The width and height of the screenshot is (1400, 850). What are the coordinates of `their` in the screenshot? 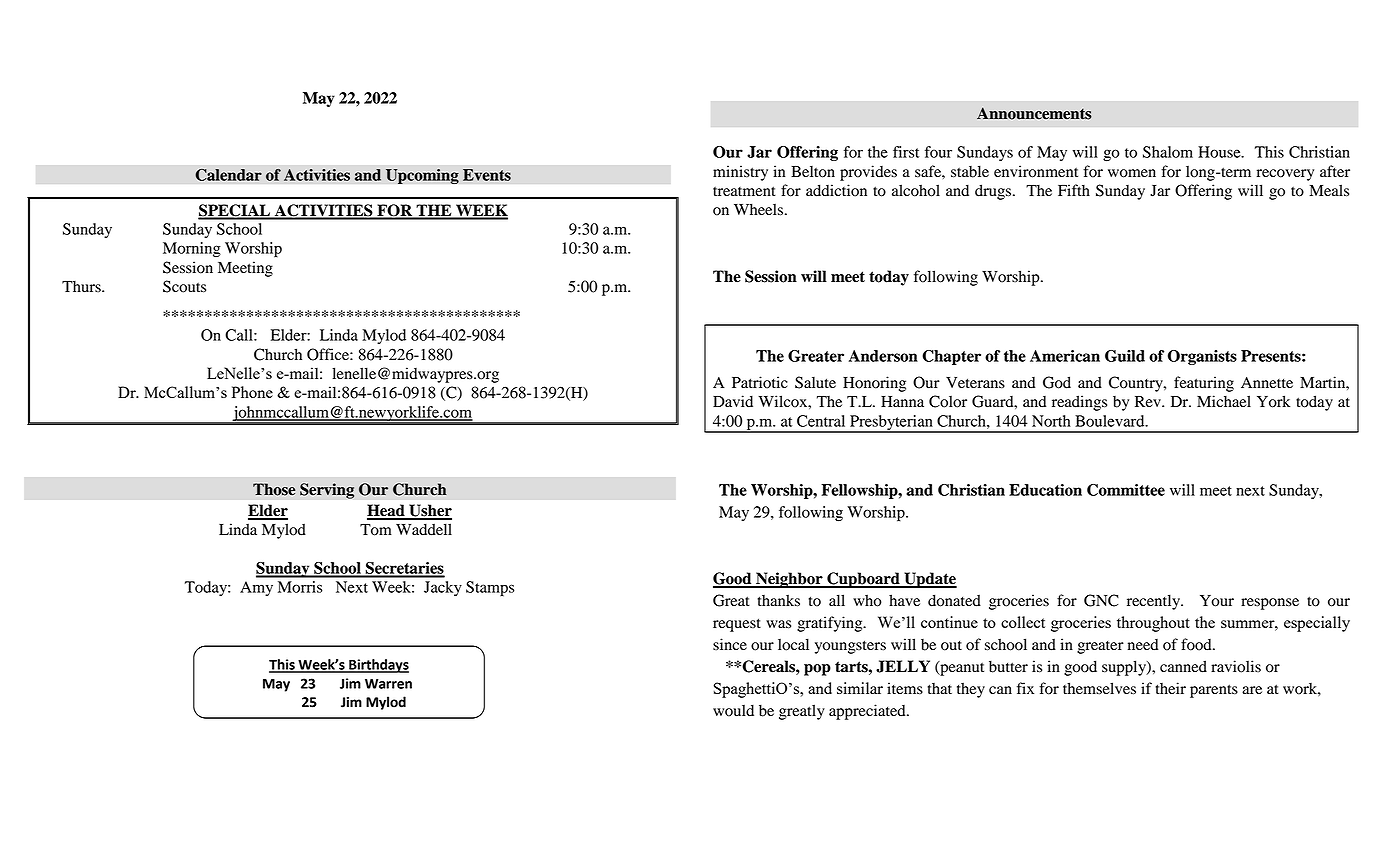 It's located at (1171, 688).
